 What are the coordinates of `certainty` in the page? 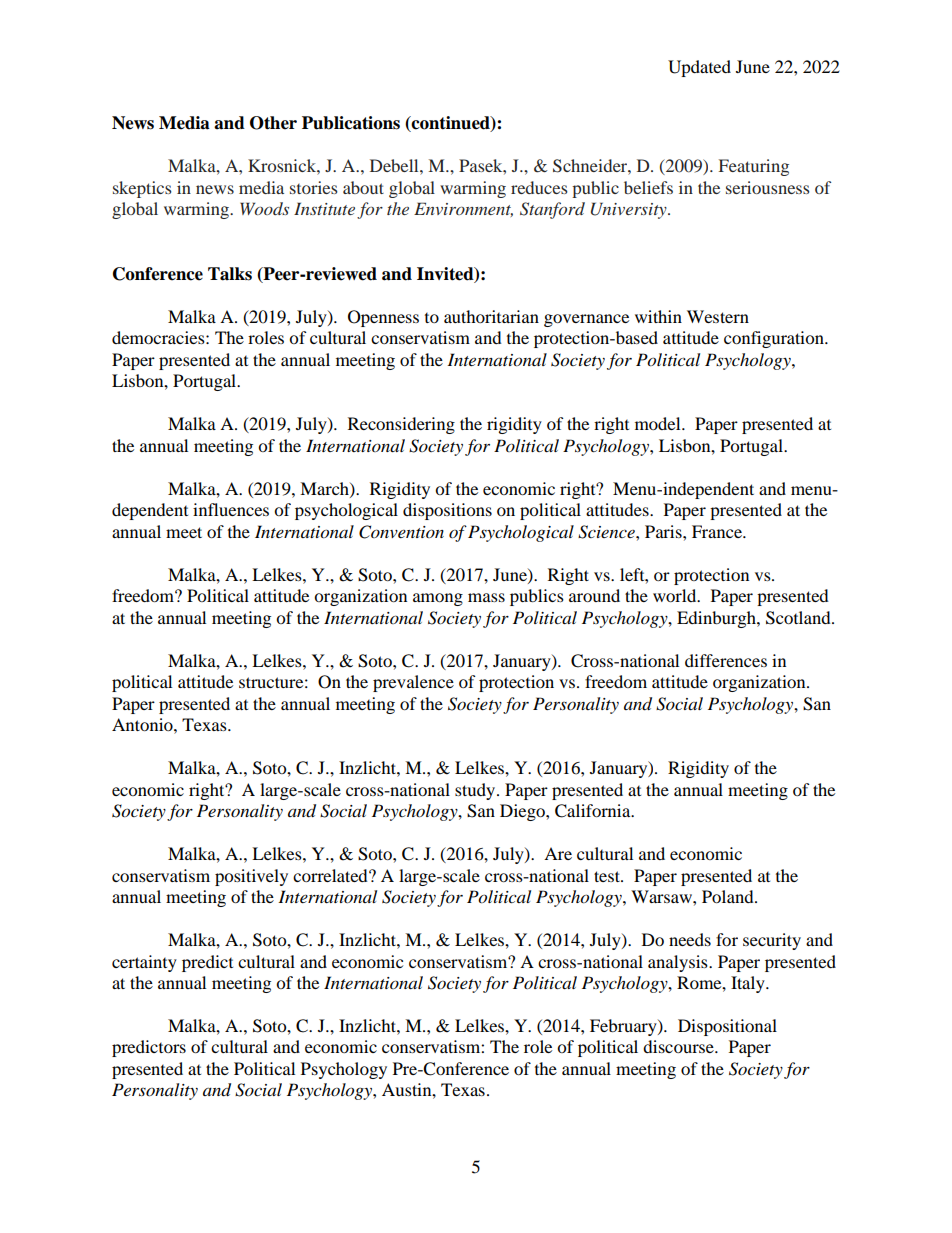 It's located at (144, 963).
